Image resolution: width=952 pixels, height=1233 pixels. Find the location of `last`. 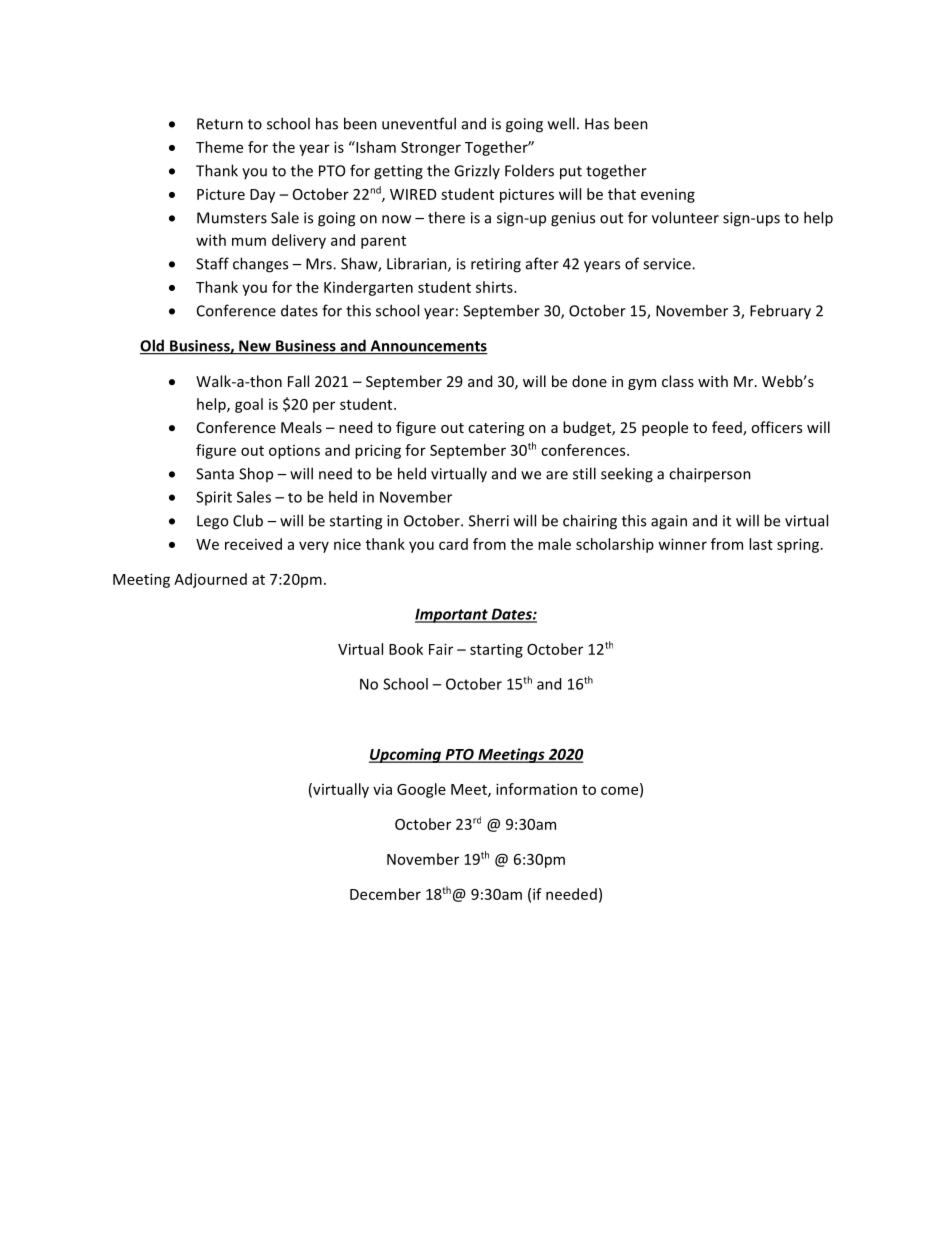

last is located at coordinates (761, 544).
